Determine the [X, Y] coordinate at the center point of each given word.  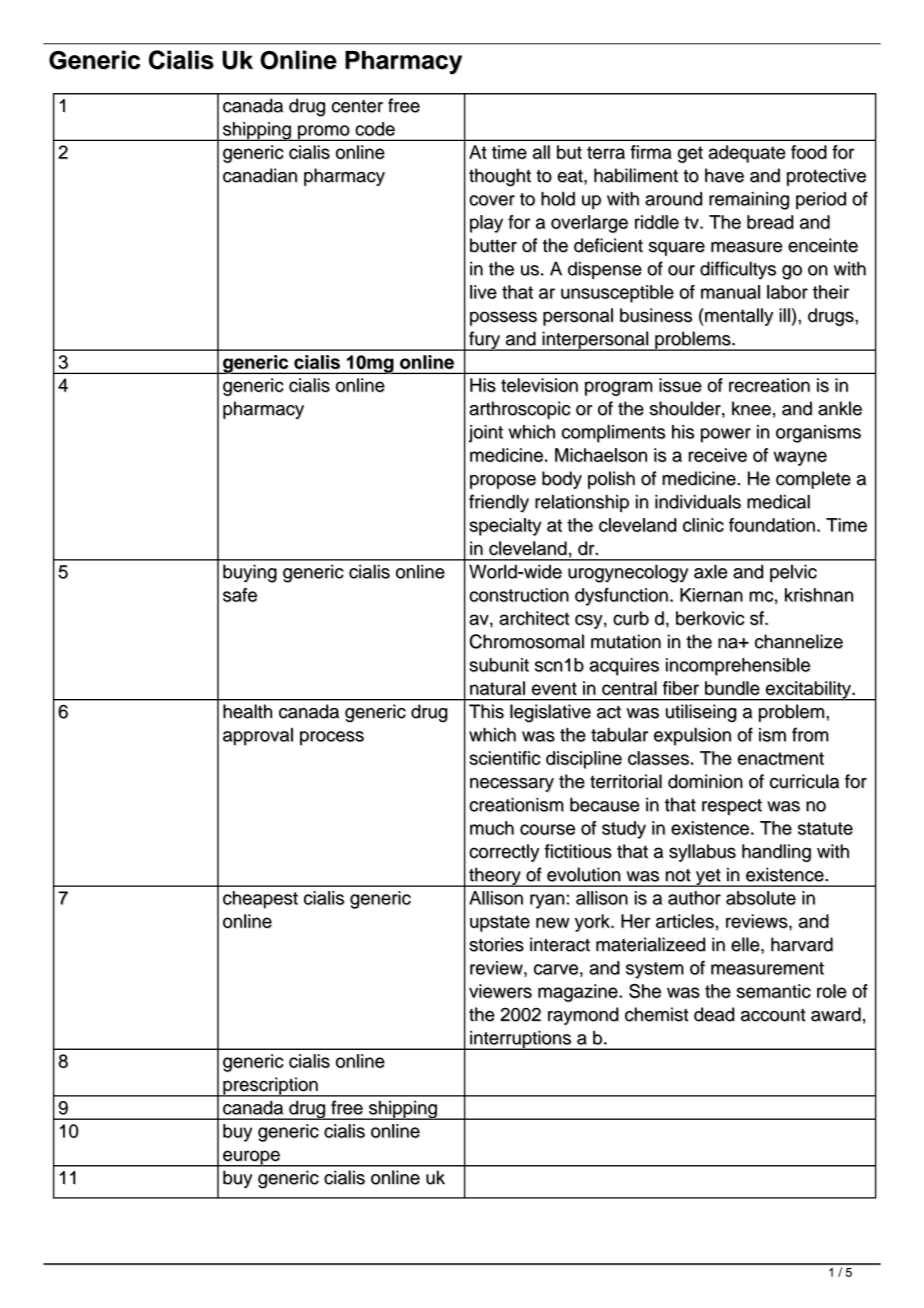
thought [500, 177]
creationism [516, 804]
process [332, 738]
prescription [271, 1087]
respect [732, 807]
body [562, 480]
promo [324, 133]
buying [250, 573]
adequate [747, 154]
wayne [800, 458]
